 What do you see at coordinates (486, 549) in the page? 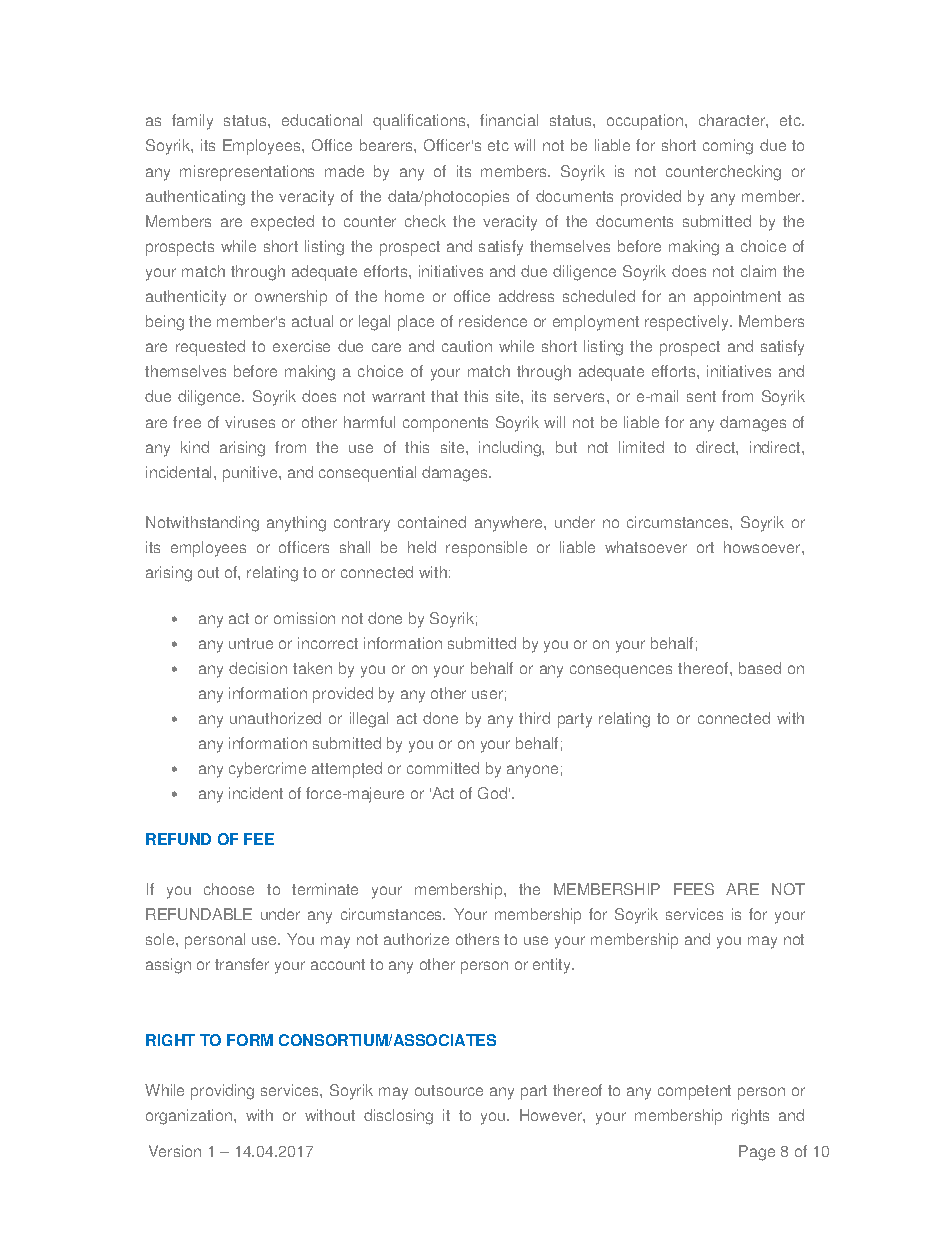
I see `responsible` at bounding box center [486, 549].
